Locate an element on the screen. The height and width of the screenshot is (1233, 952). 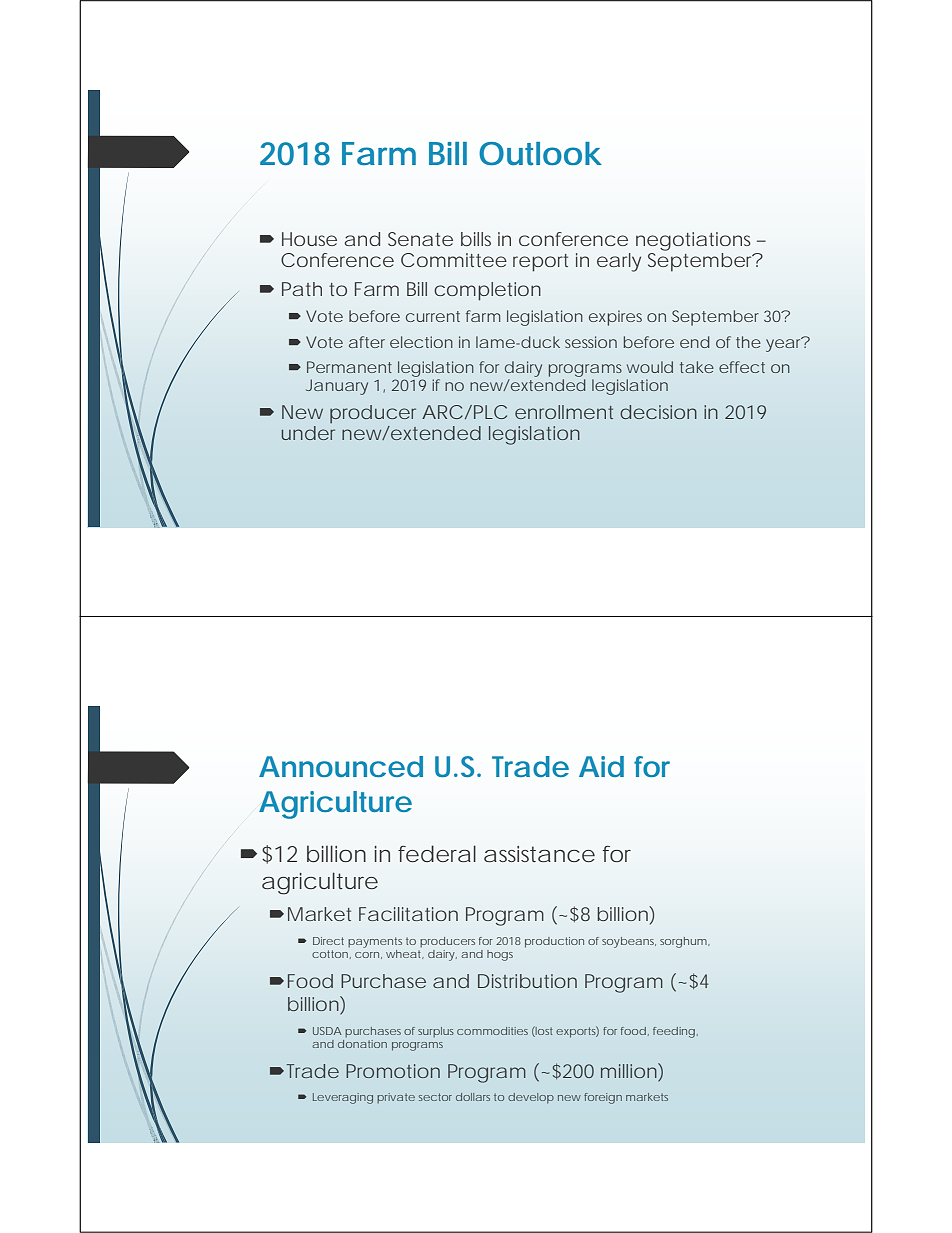
negotiations is located at coordinates (693, 241).
